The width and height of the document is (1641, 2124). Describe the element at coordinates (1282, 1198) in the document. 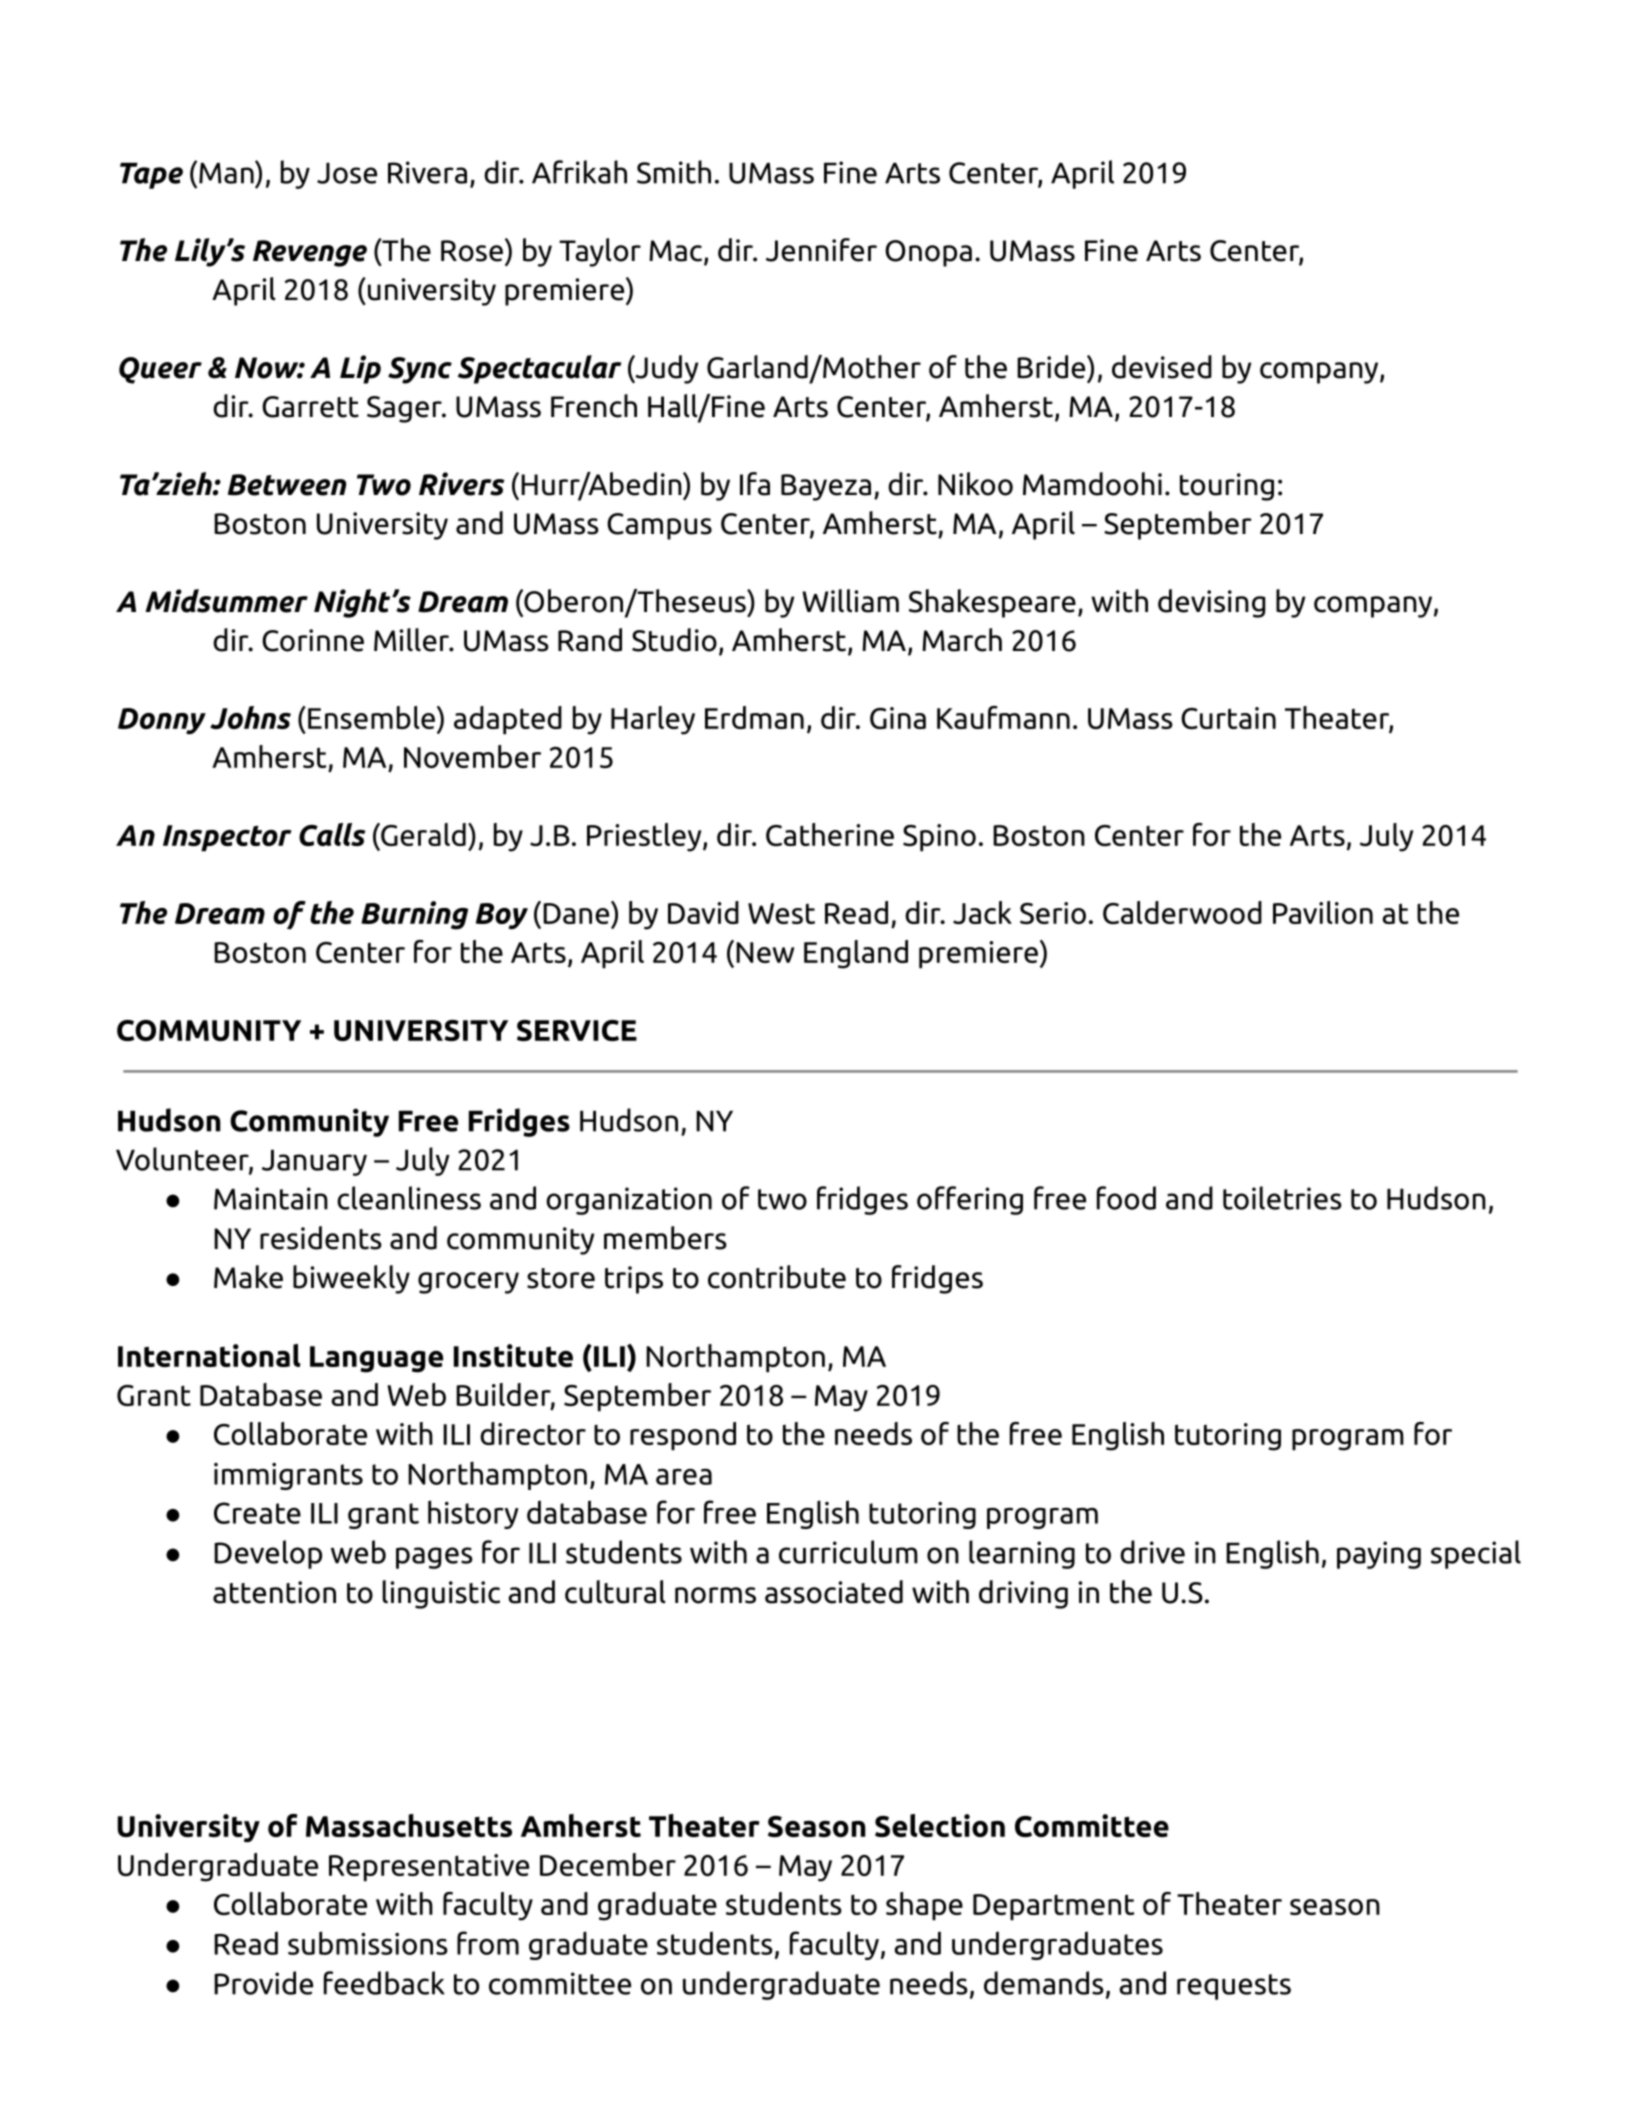

I see `toiletries` at that location.
